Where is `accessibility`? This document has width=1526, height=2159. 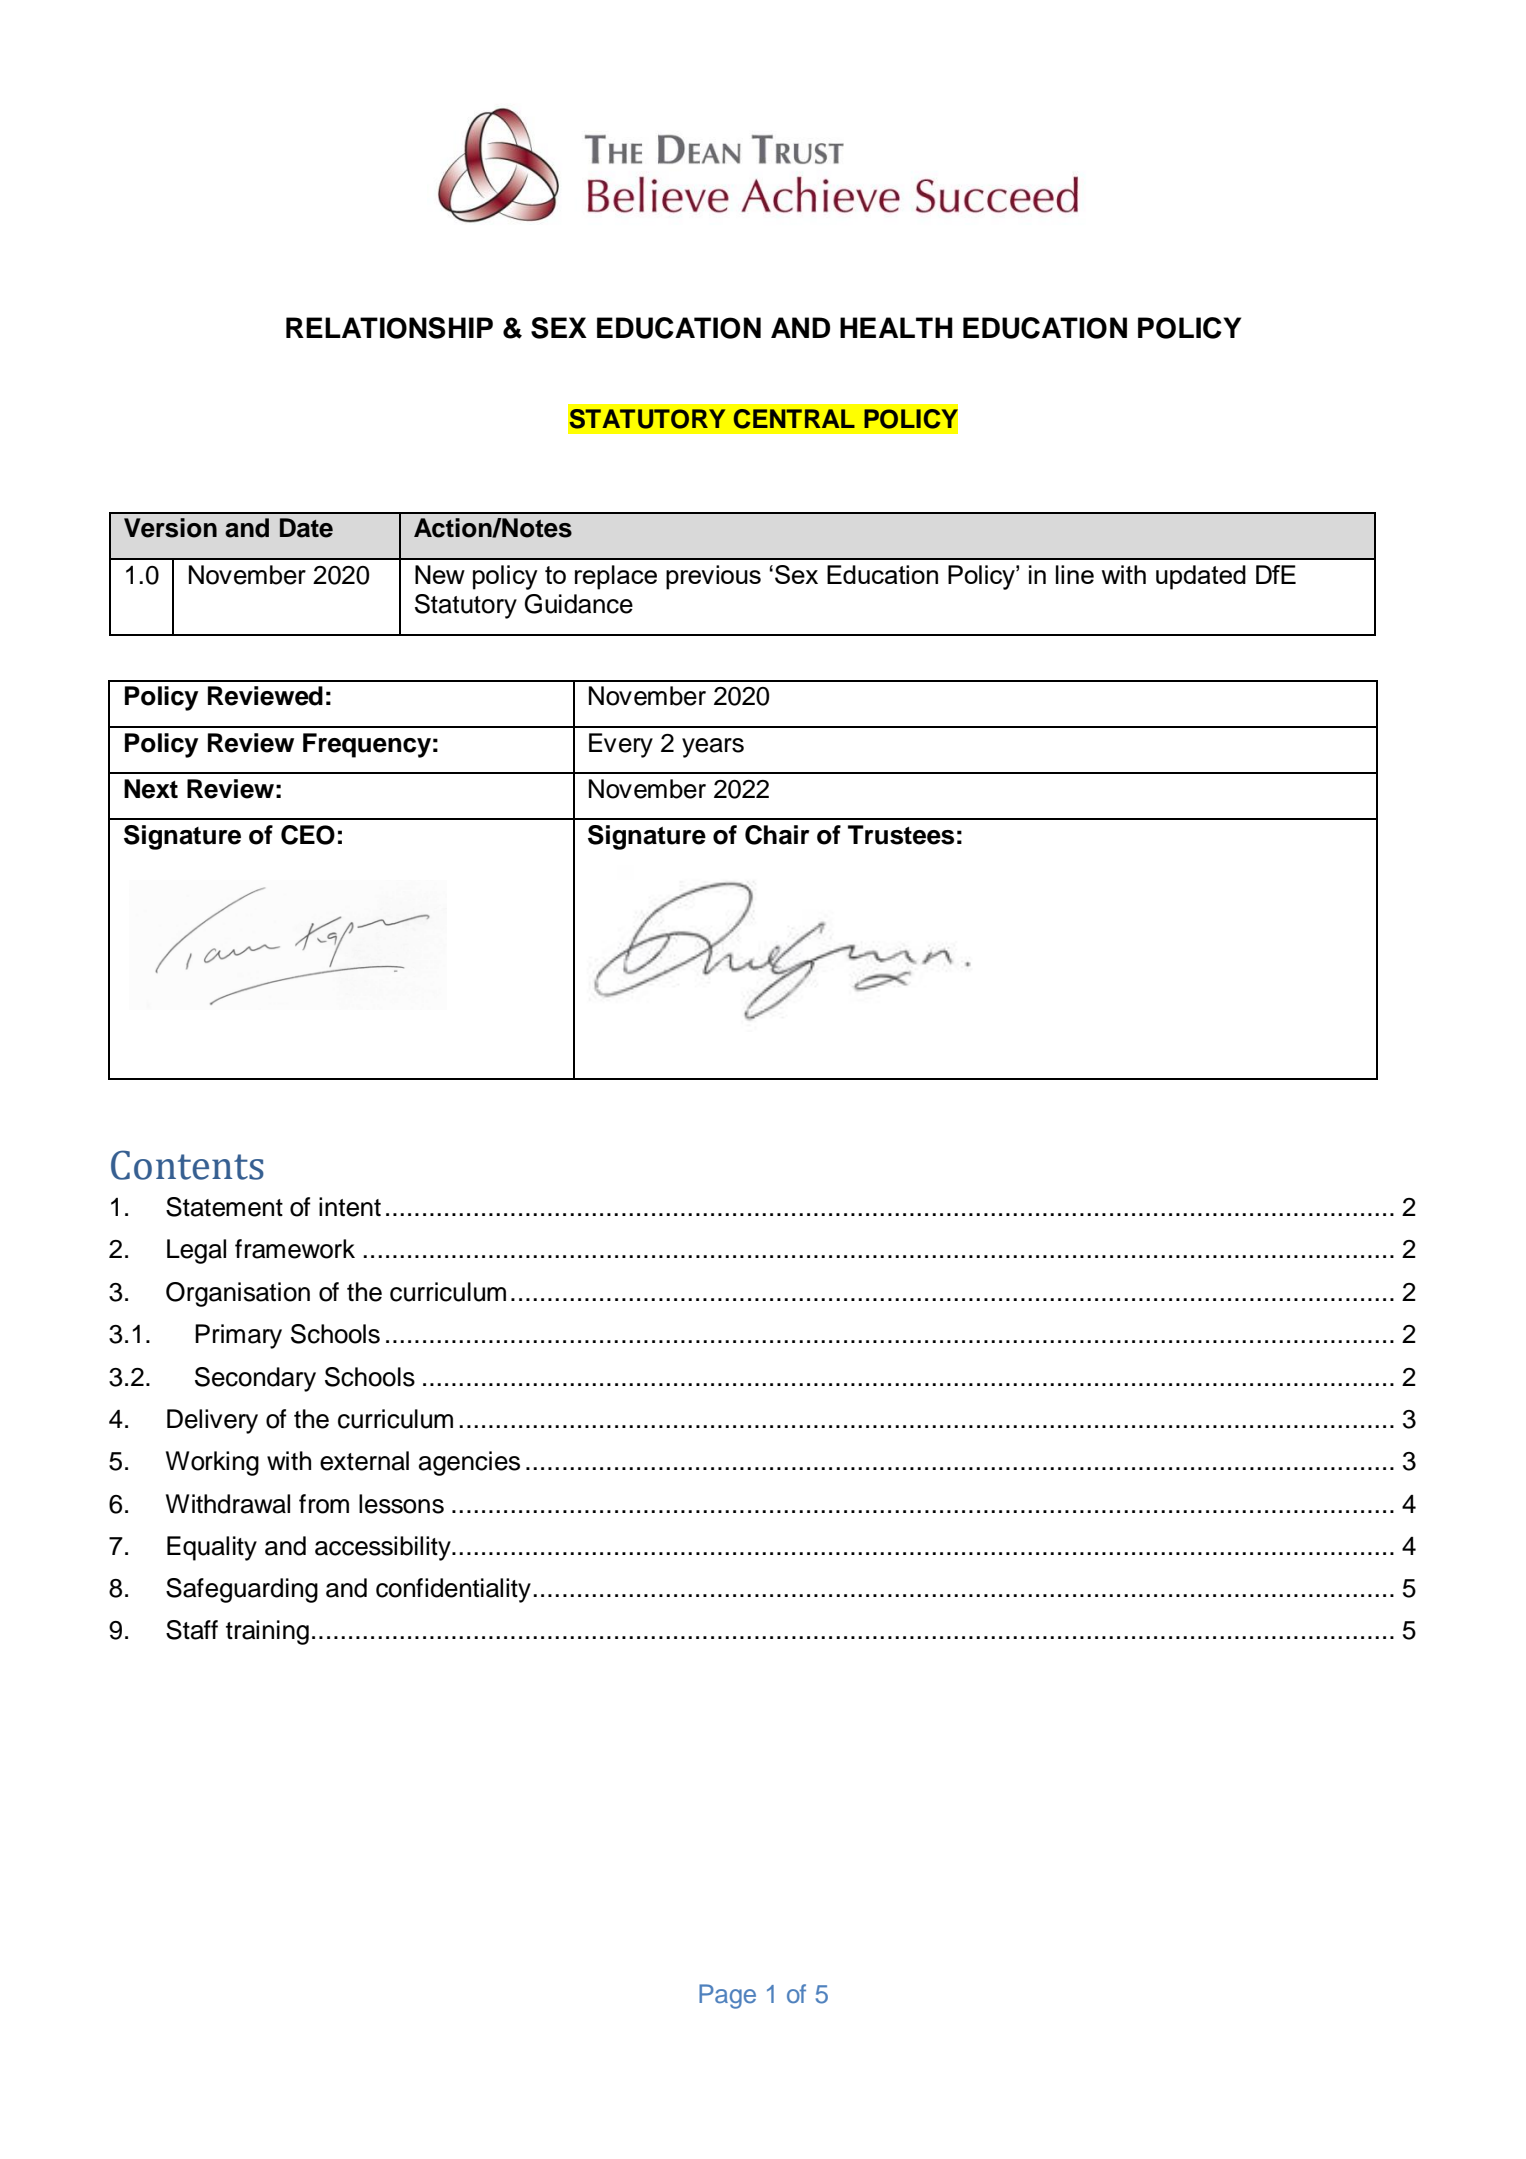
accessibility is located at coordinates (384, 1548).
